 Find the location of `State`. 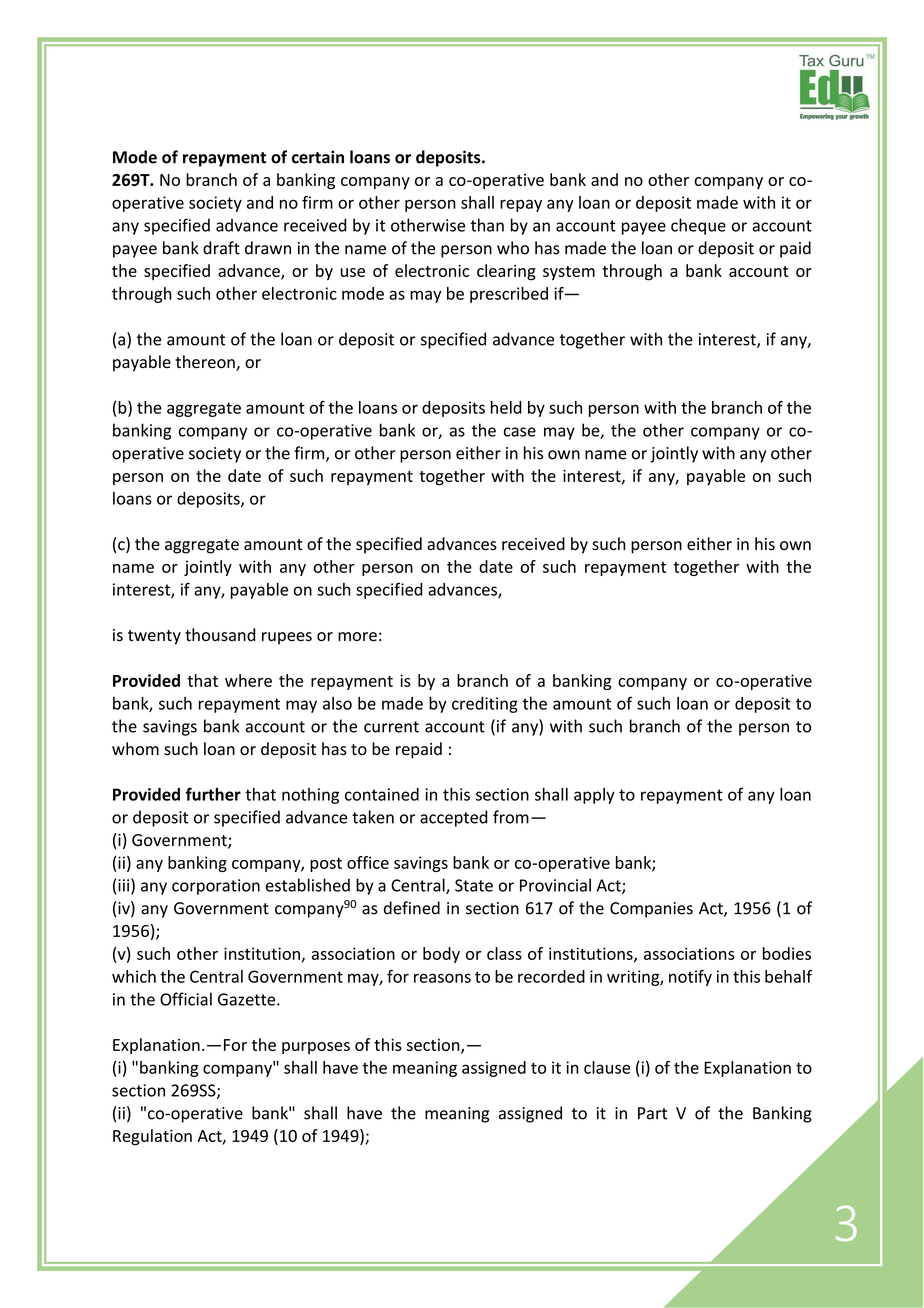

State is located at coordinates (474, 885).
